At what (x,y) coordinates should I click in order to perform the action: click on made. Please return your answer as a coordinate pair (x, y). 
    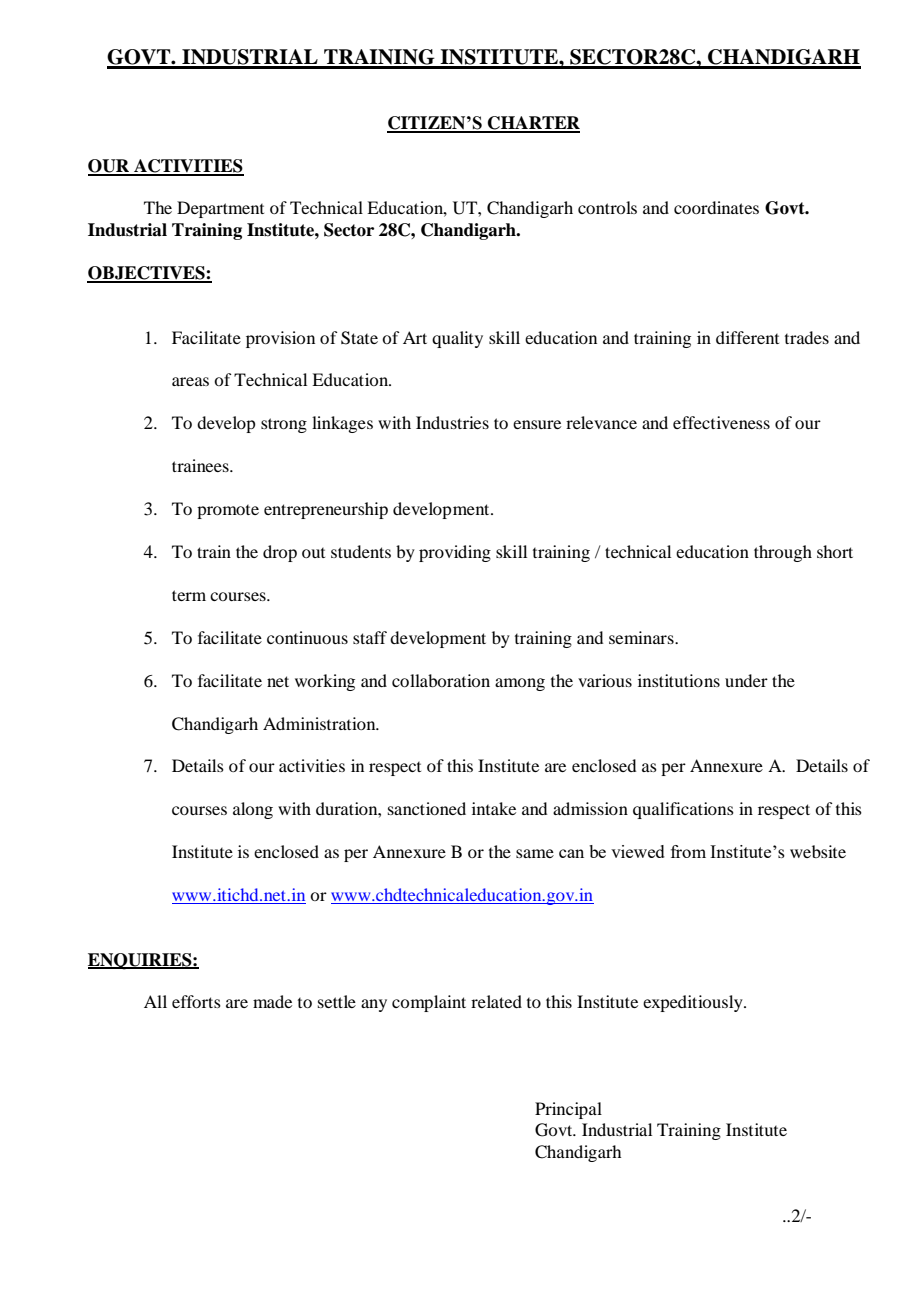
    Looking at the image, I should click on (272, 1001).
